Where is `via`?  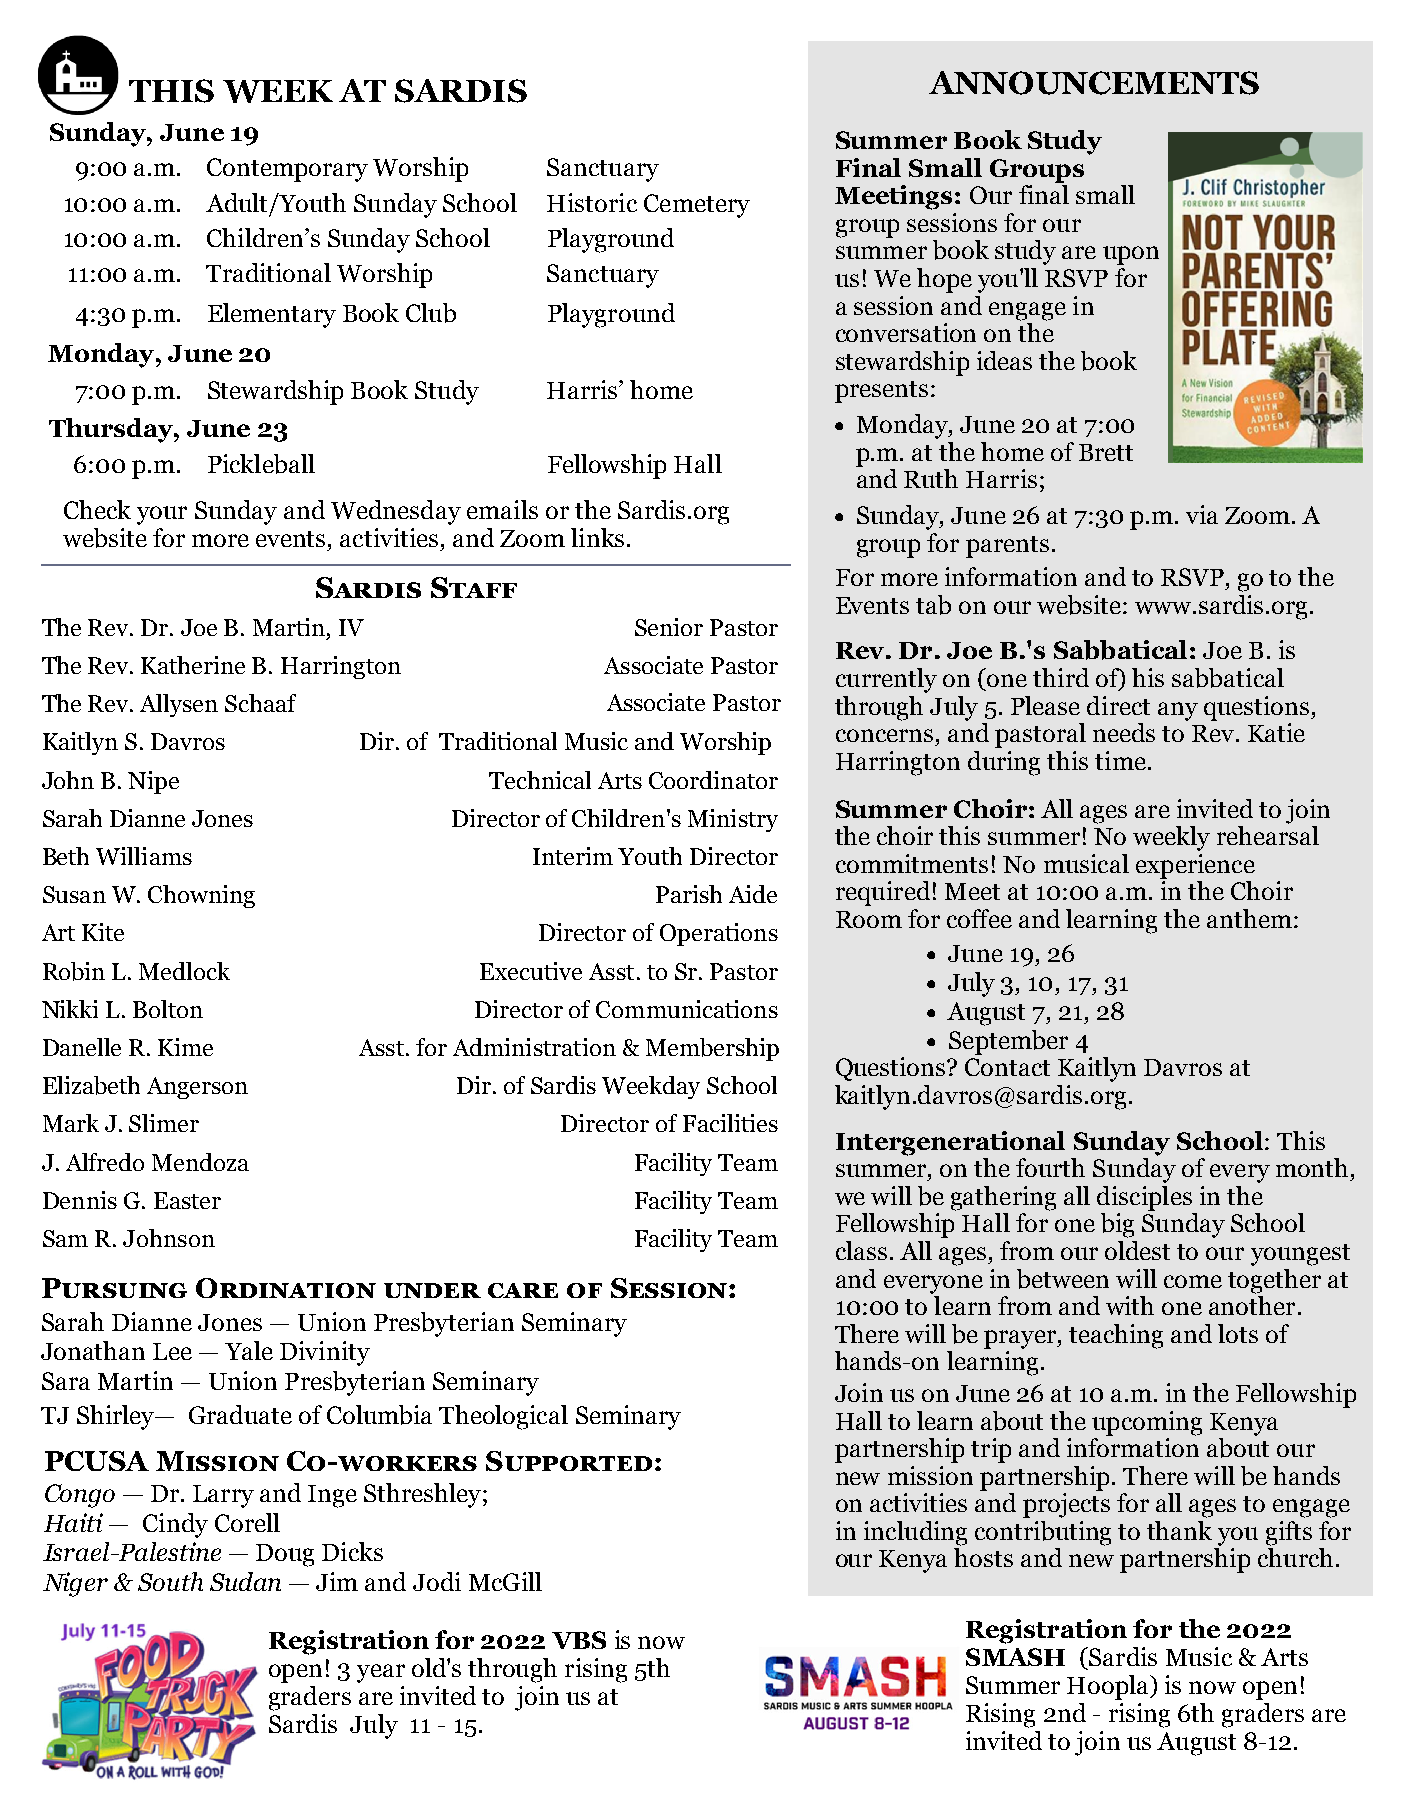
via is located at coordinates (1202, 514).
